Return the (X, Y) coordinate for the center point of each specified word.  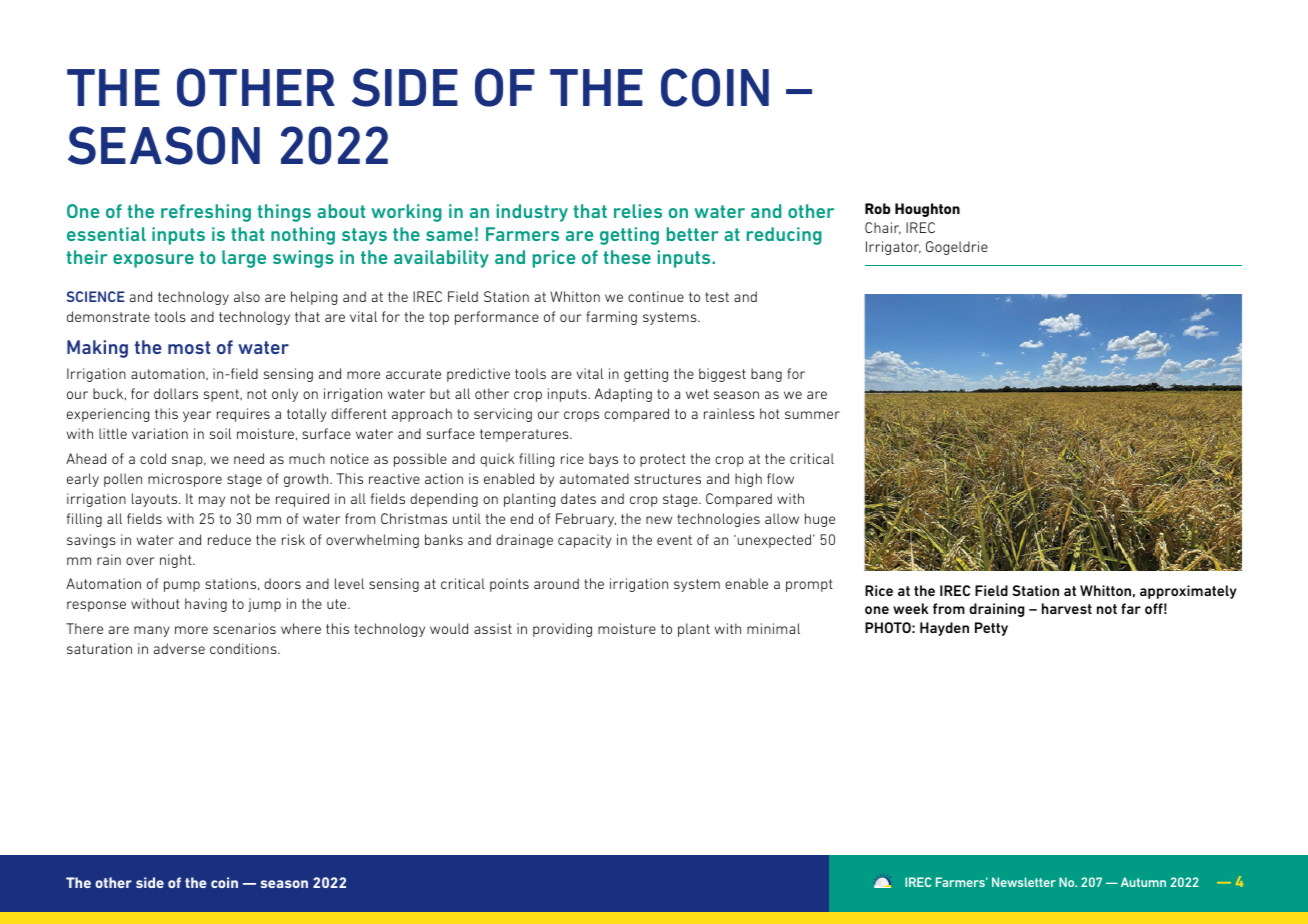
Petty (991, 629)
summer (812, 415)
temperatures (525, 435)
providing (562, 630)
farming (611, 318)
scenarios (244, 628)
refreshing (206, 213)
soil (220, 433)
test (717, 297)
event (674, 540)
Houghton (927, 210)
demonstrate (108, 316)
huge (820, 520)
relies (638, 211)
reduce (229, 539)
